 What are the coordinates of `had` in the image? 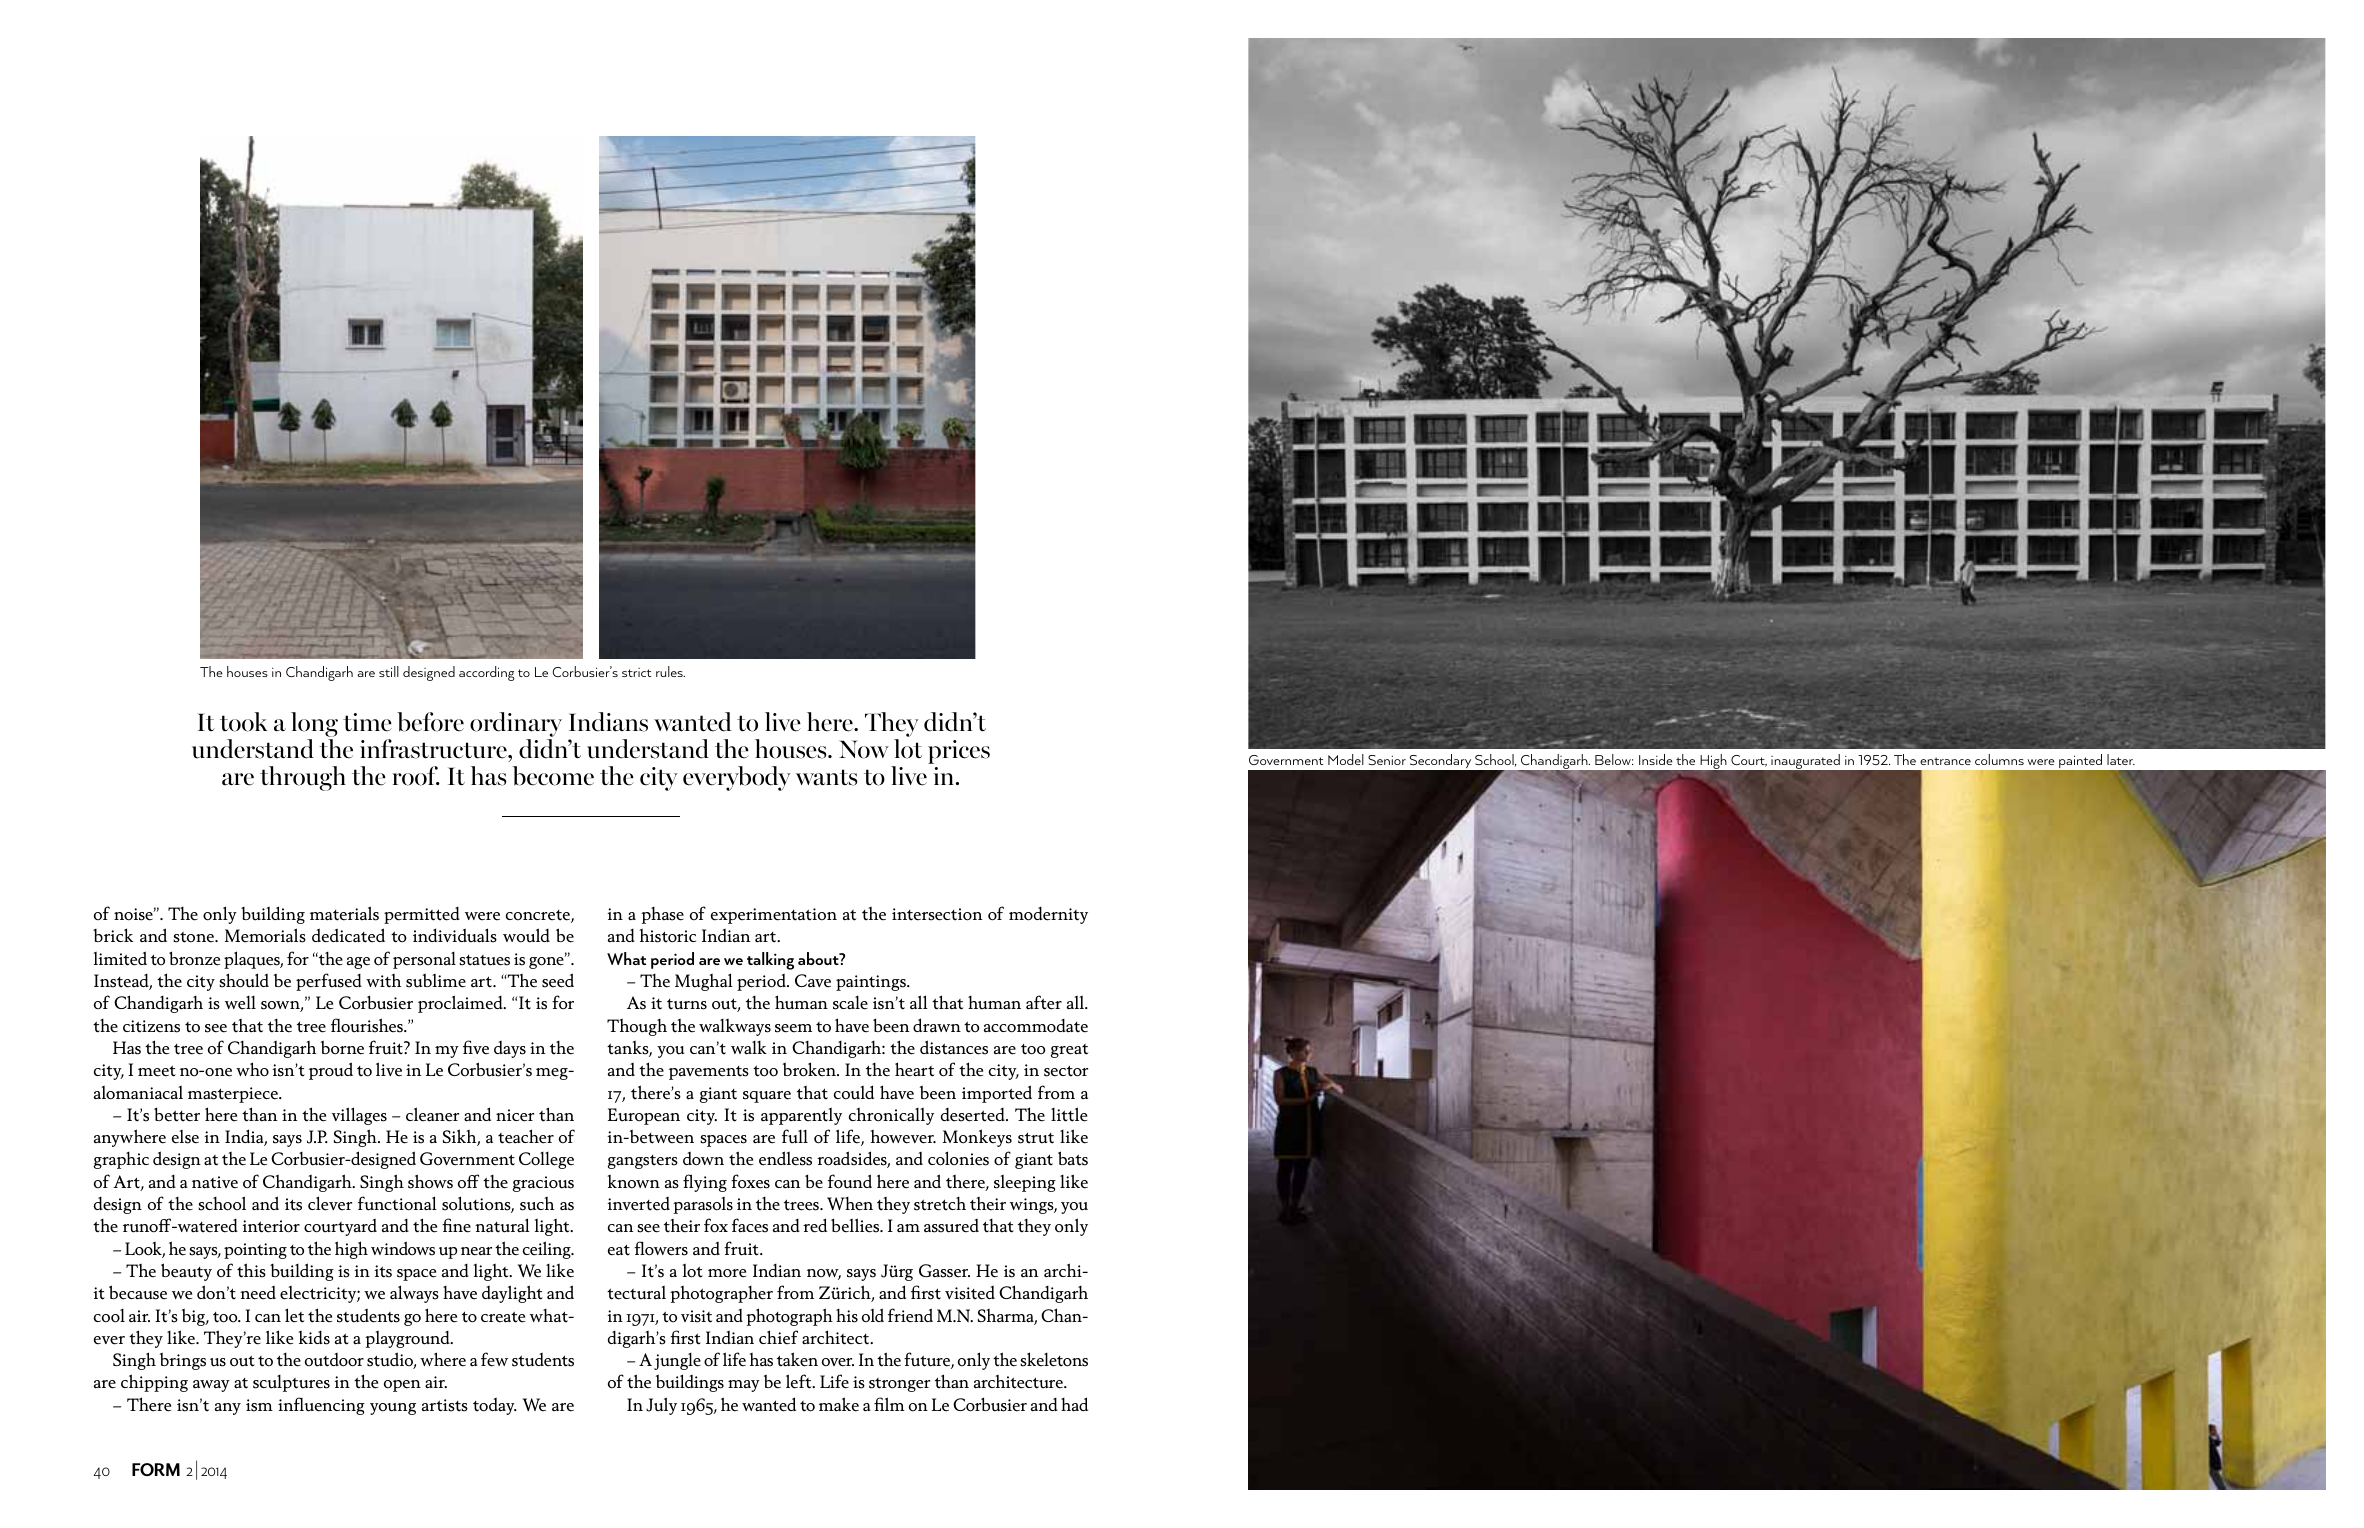 It's located at (1074, 1404).
